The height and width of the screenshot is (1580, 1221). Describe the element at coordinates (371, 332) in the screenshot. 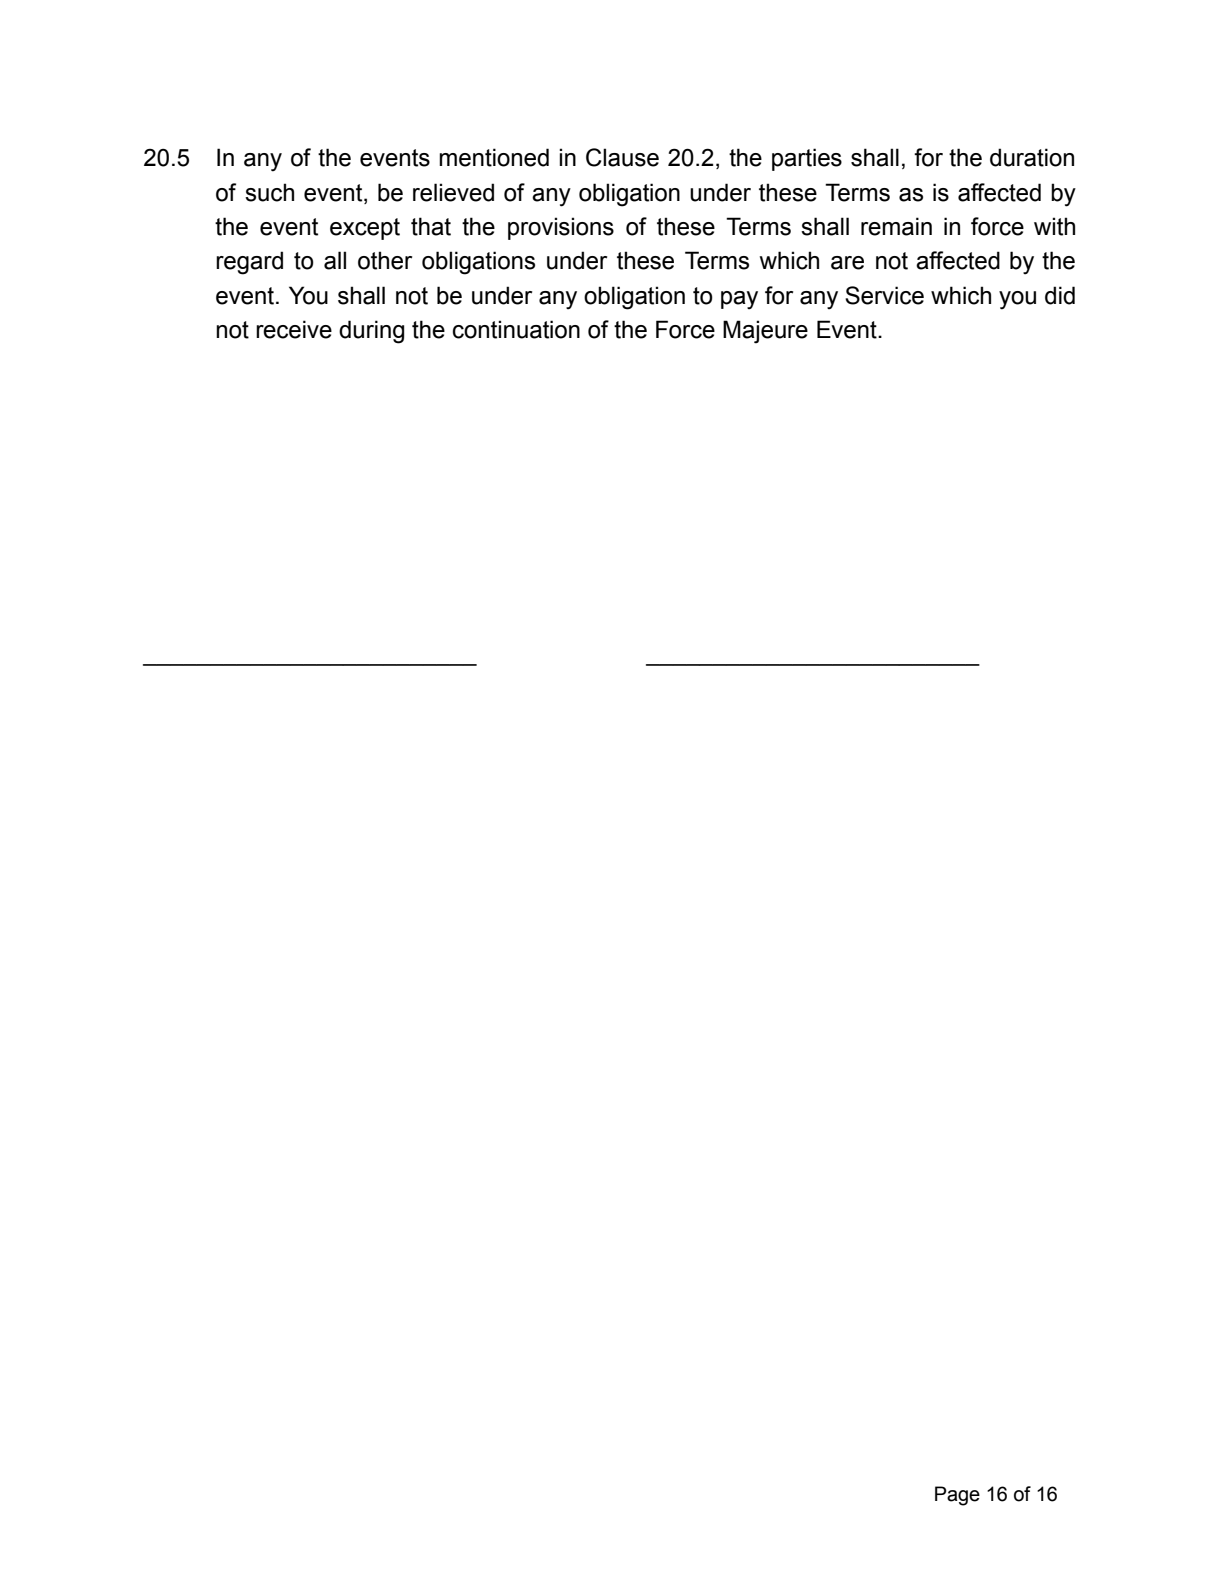

I see `during` at that location.
